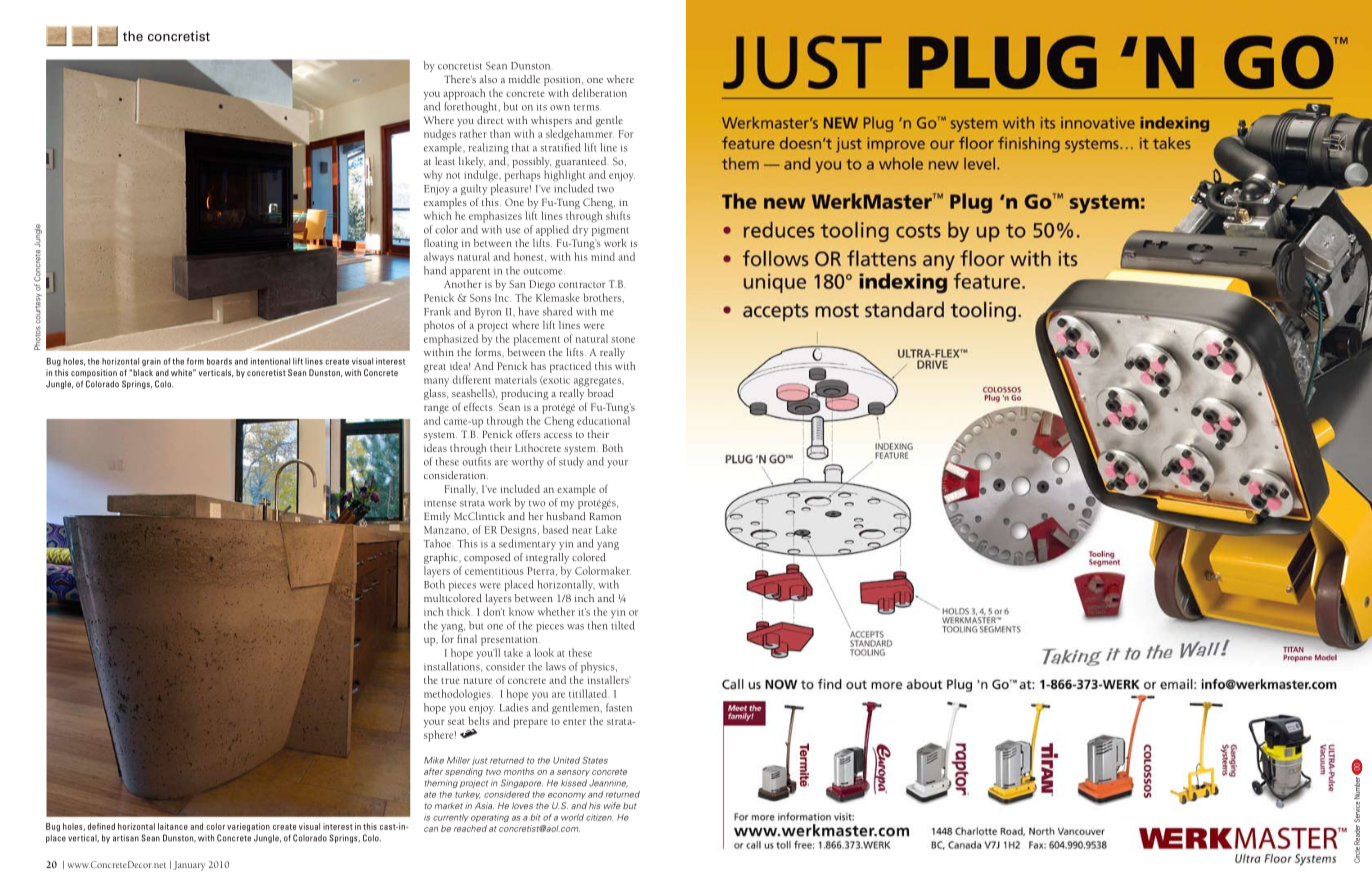 This document has width=1372, height=891. What do you see at coordinates (151, 362) in the document?
I see `grain` at bounding box center [151, 362].
